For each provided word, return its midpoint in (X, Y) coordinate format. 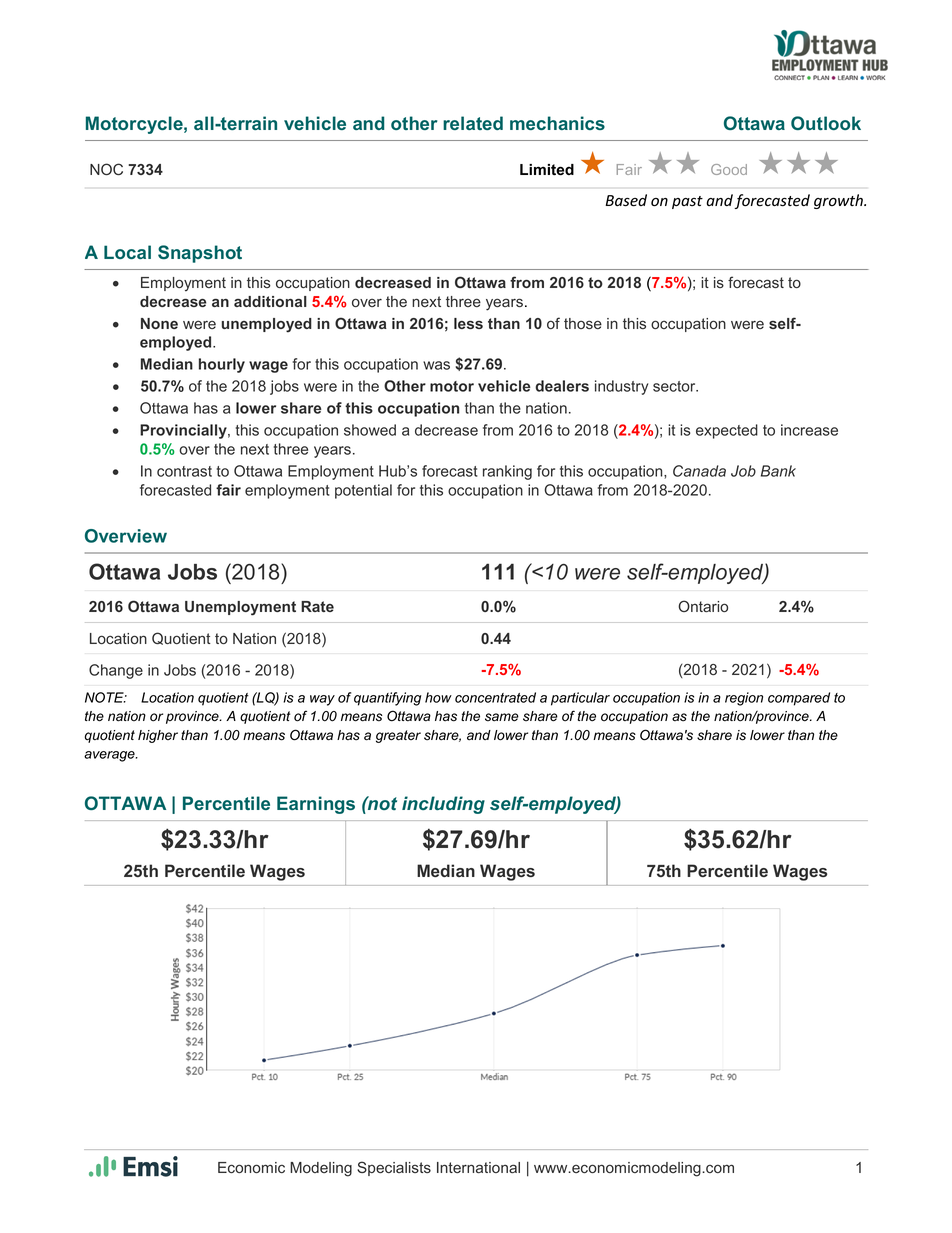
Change (116, 671)
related (473, 123)
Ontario (703, 606)
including (443, 805)
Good (729, 169)
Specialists (394, 1168)
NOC (106, 169)
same (502, 717)
